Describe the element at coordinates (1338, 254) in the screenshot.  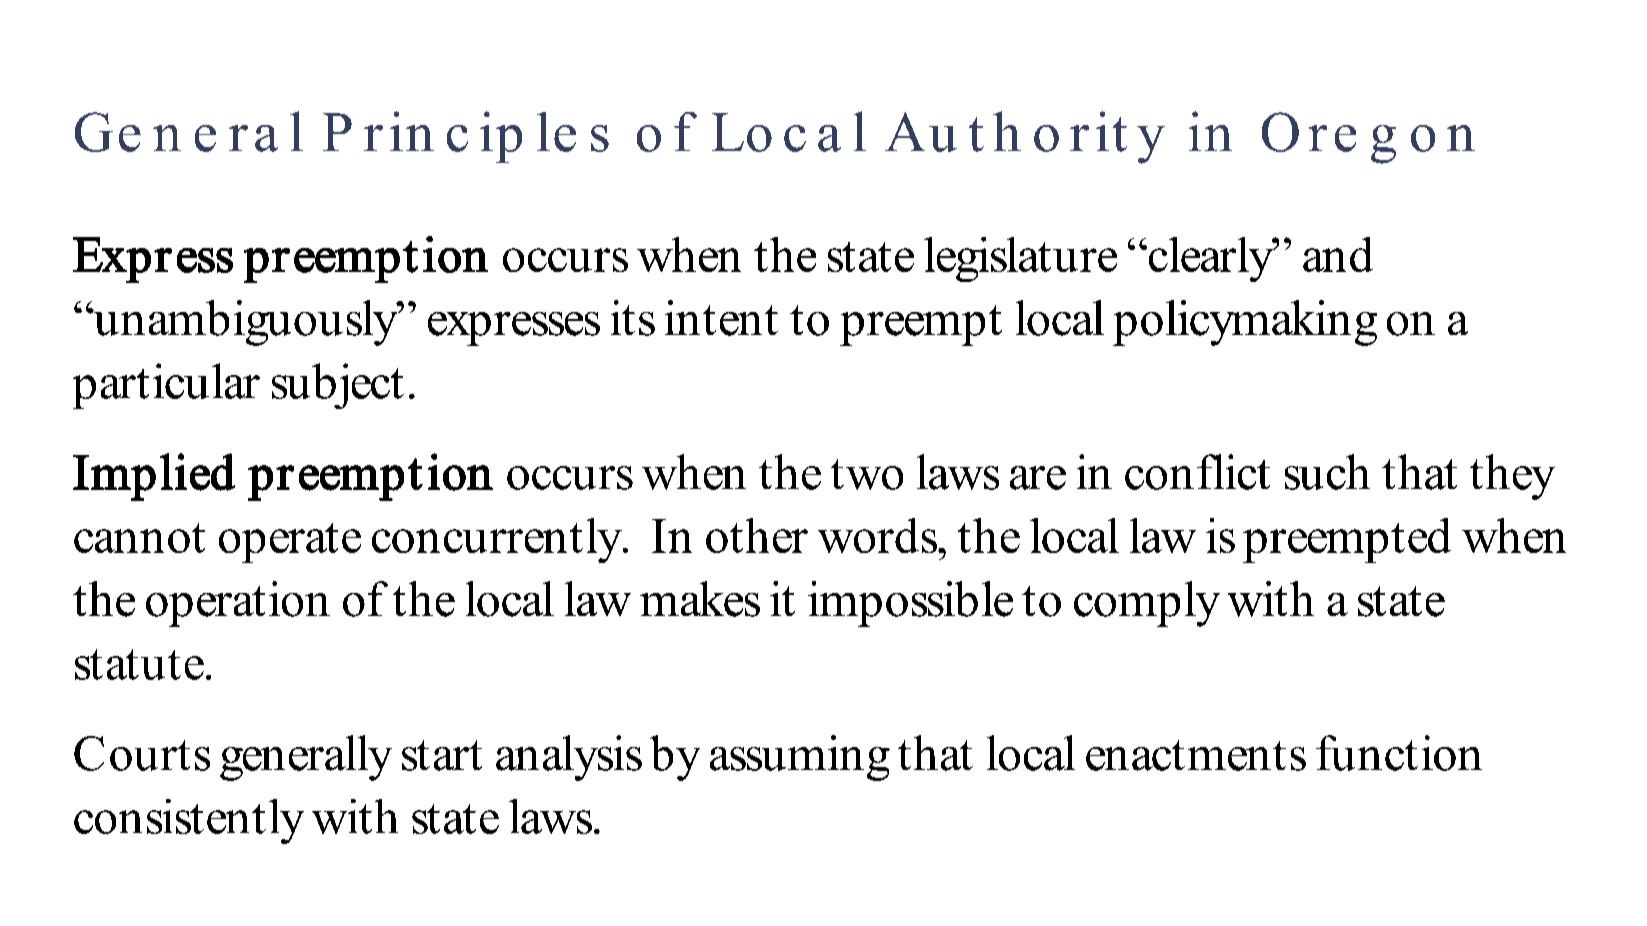
I see `and` at that location.
